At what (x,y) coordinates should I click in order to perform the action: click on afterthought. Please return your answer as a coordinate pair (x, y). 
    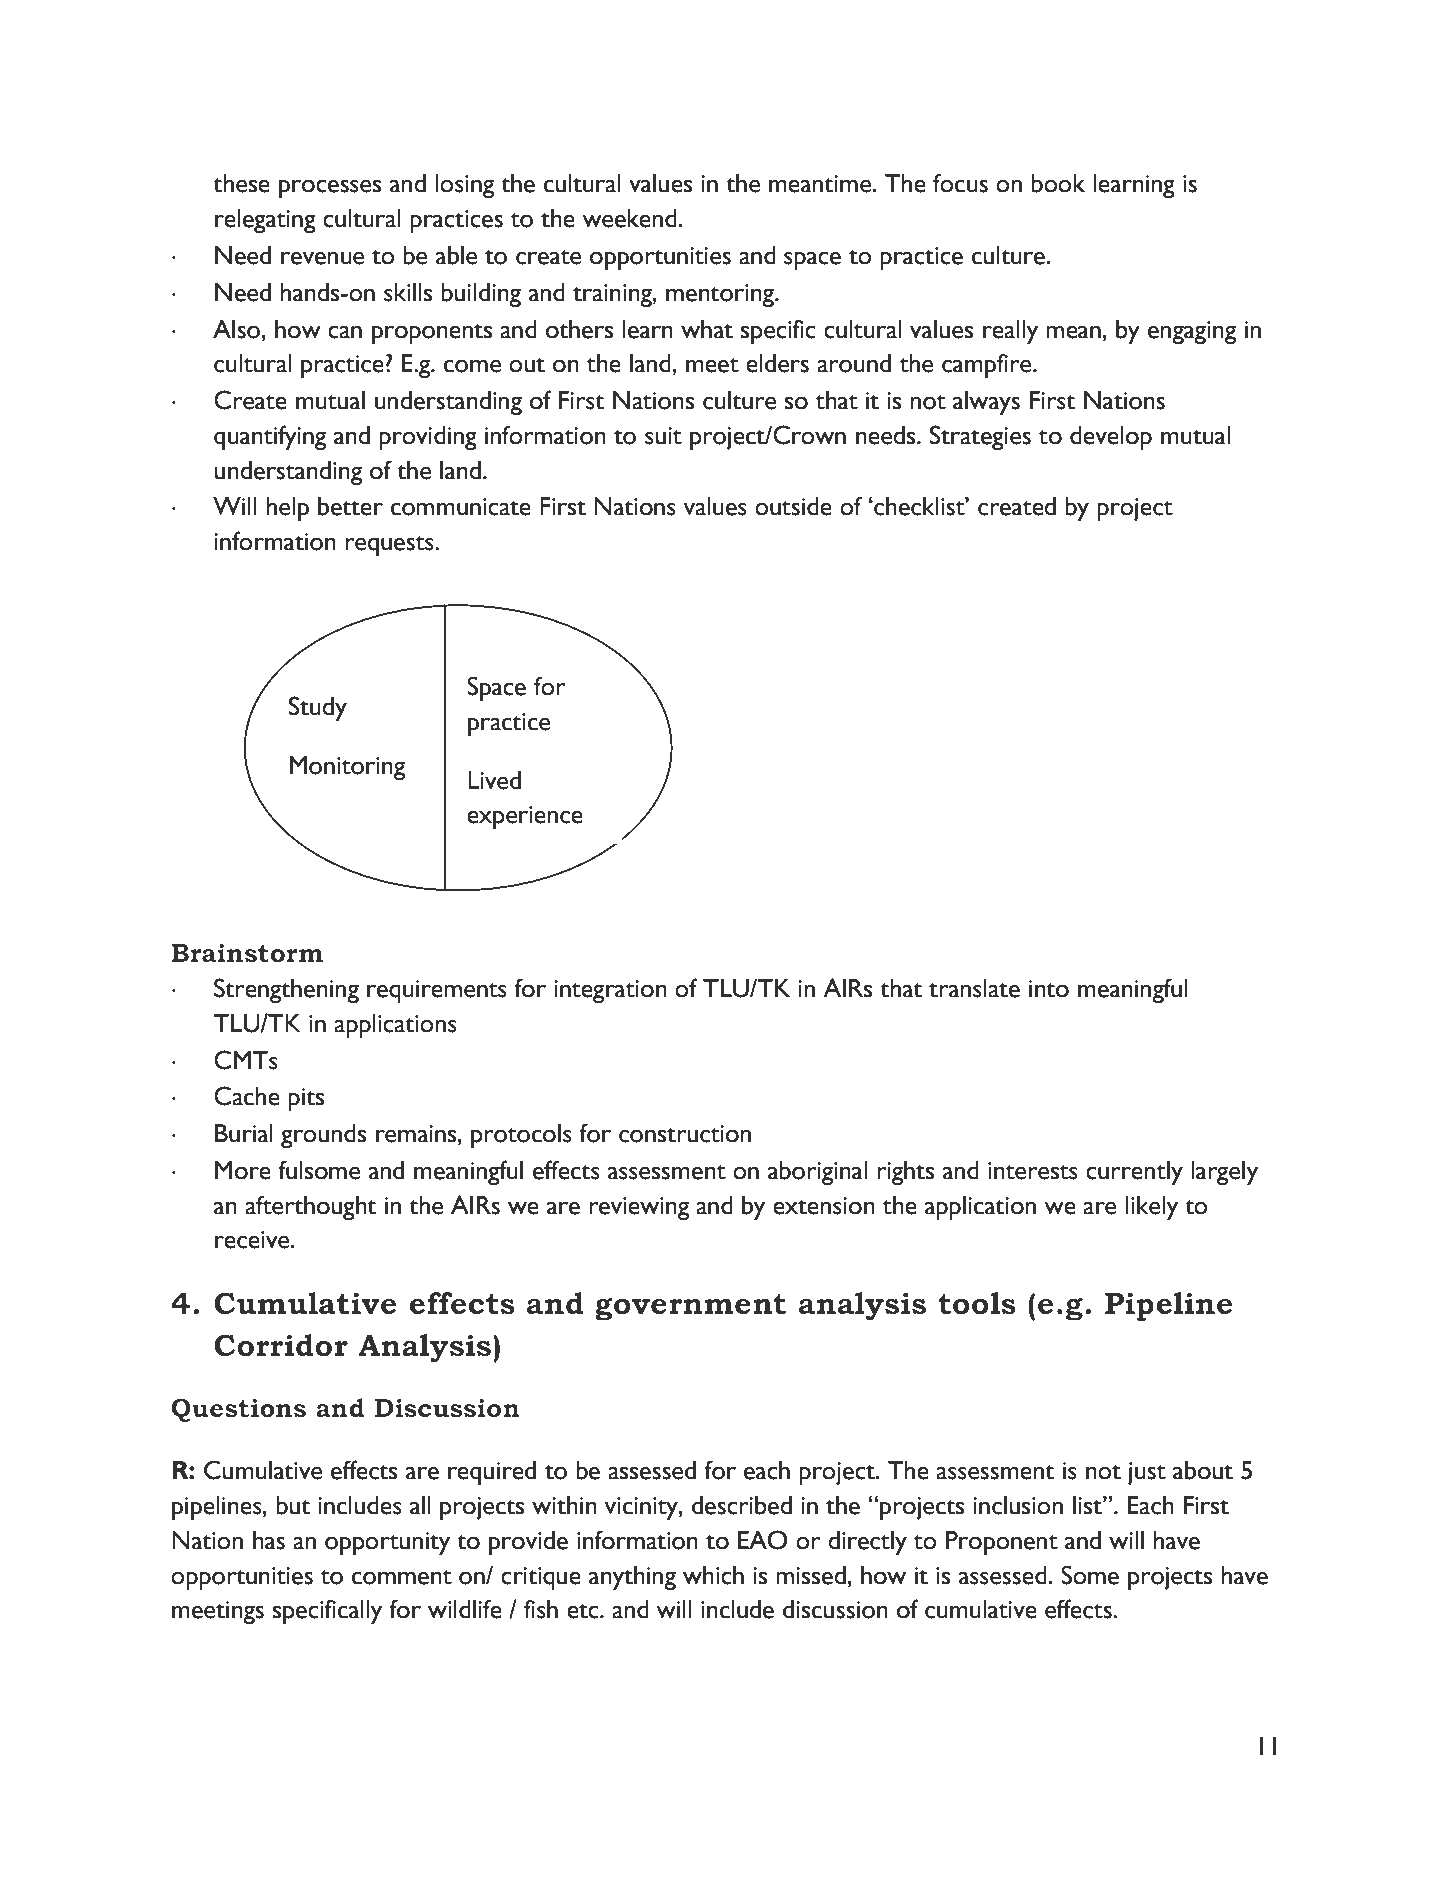
    Looking at the image, I should click on (310, 1207).
